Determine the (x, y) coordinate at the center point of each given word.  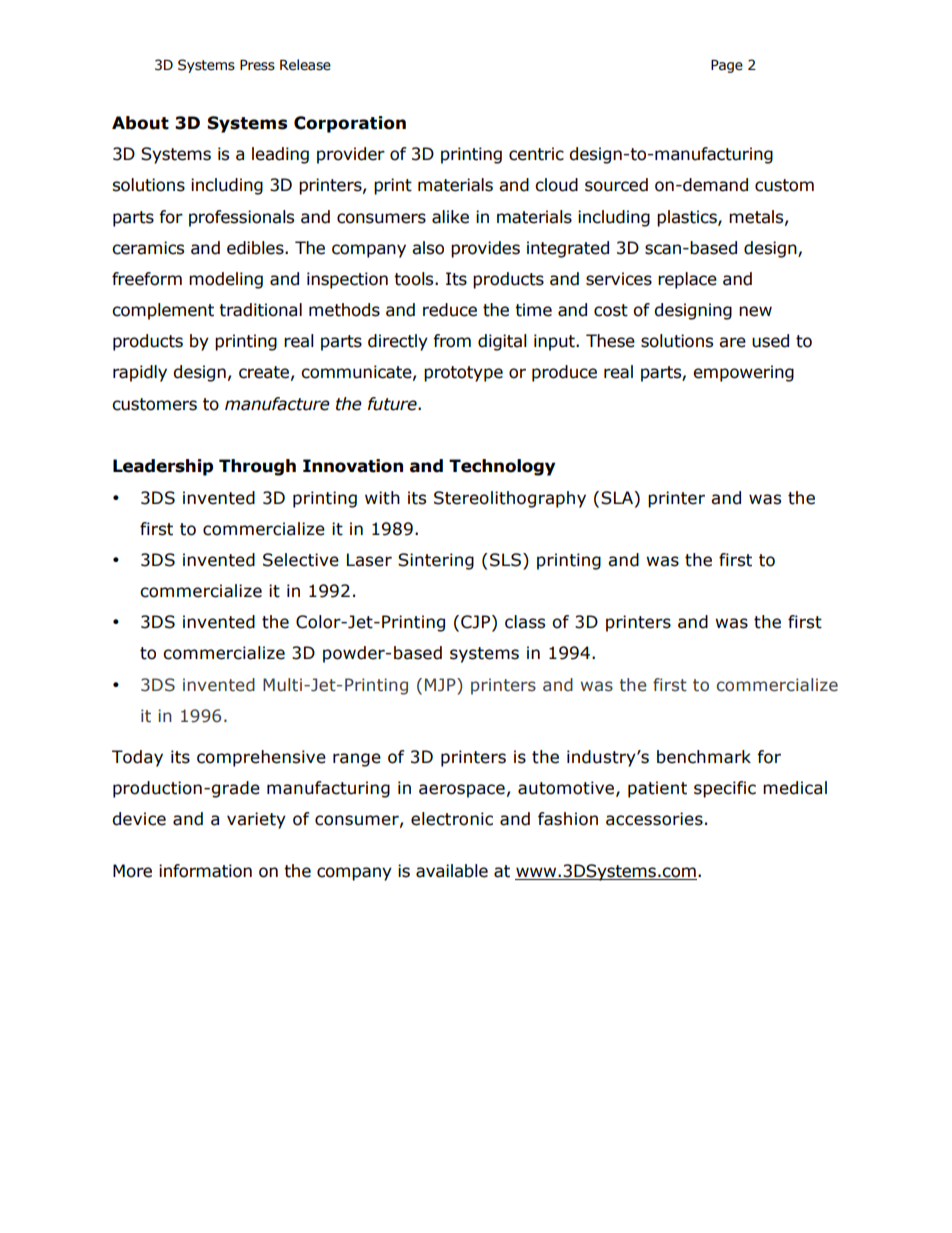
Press (257, 65)
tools (415, 279)
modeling (226, 280)
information (205, 871)
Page (727, 66)
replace (687, 280)
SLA (618, 498)
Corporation (350, 124)
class (525, 622)
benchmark (704, 757)
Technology (502, 467)
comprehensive (261, 758)
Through (257, 467)
